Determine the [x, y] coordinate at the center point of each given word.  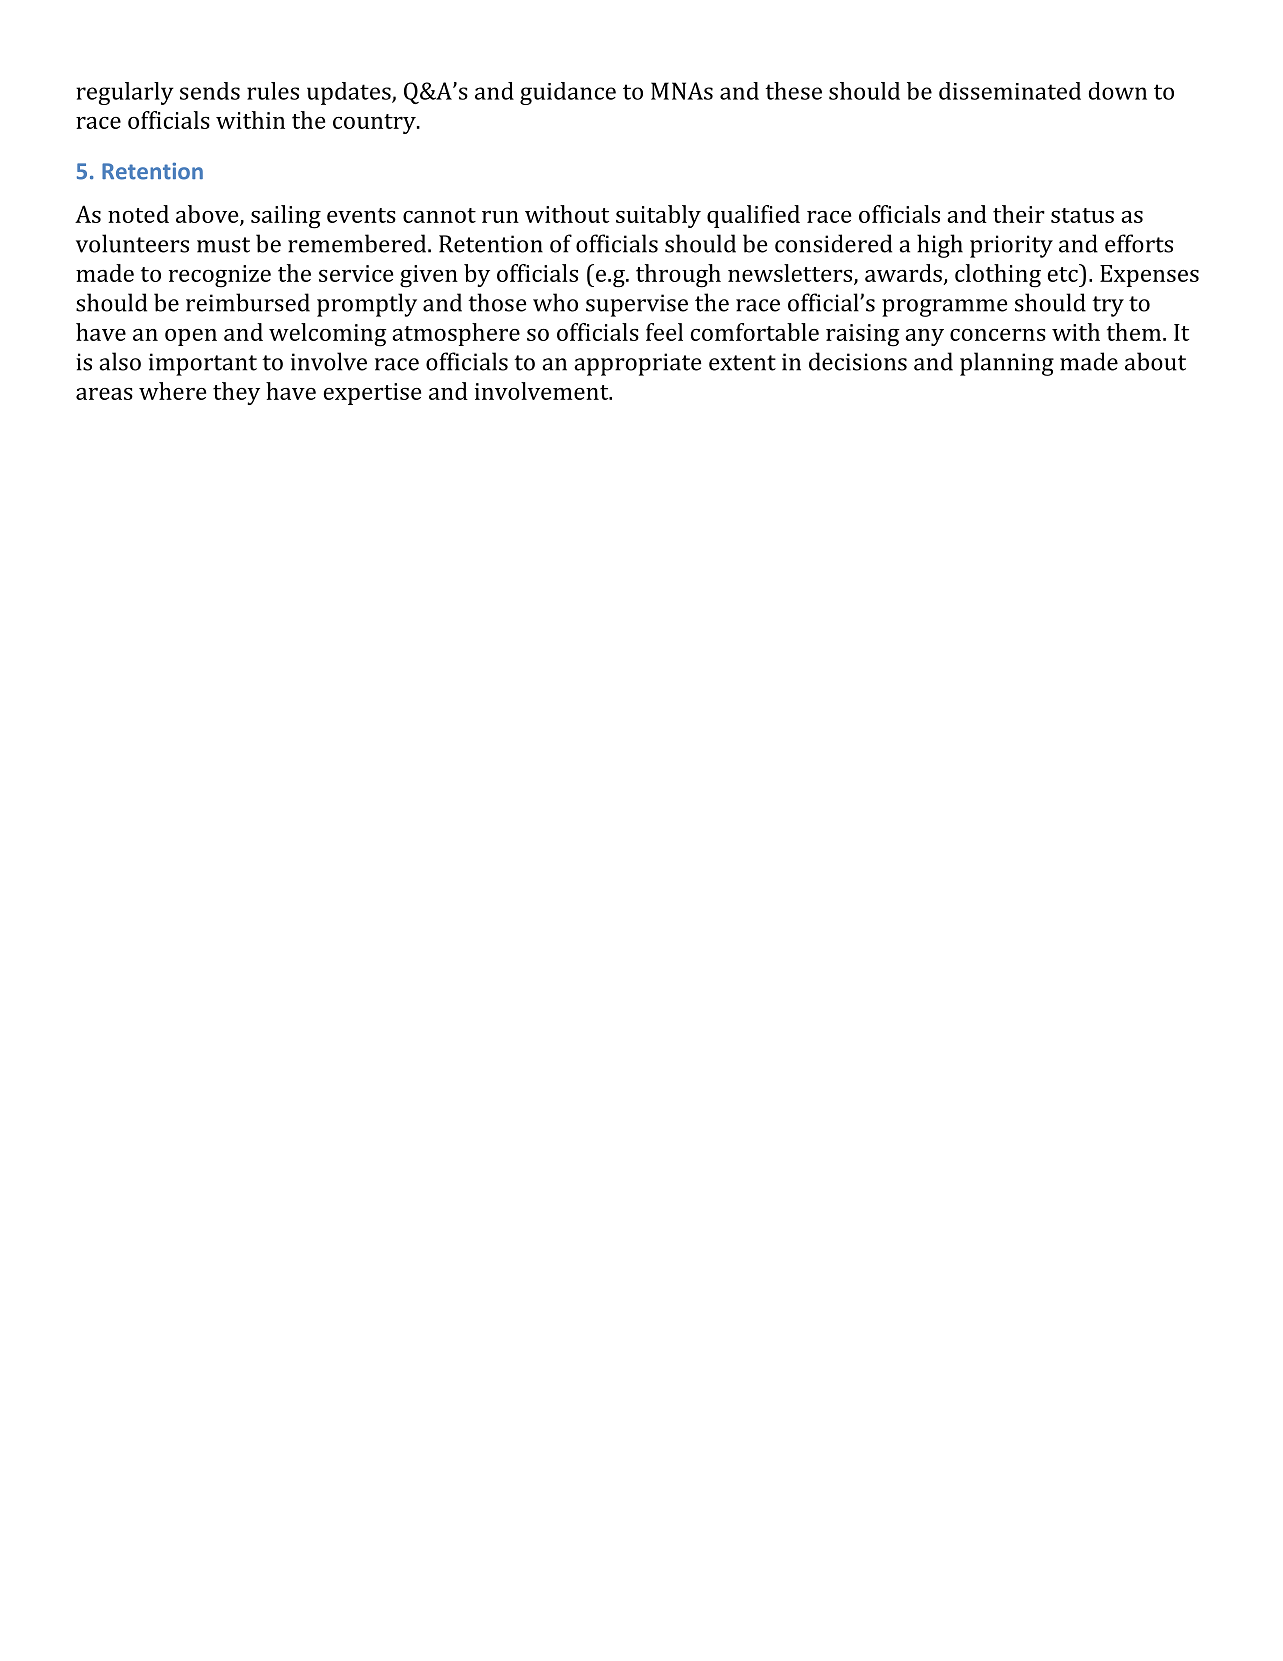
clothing [998, 276]
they [236, 393]
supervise [637, 305]
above [208, 215]
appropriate [638, 364]
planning [1007, 364]
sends [210, 91]
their [1019, 214]
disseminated [1010, 91]
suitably [658, 216]
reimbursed [248, 302]
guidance [568, 93]
